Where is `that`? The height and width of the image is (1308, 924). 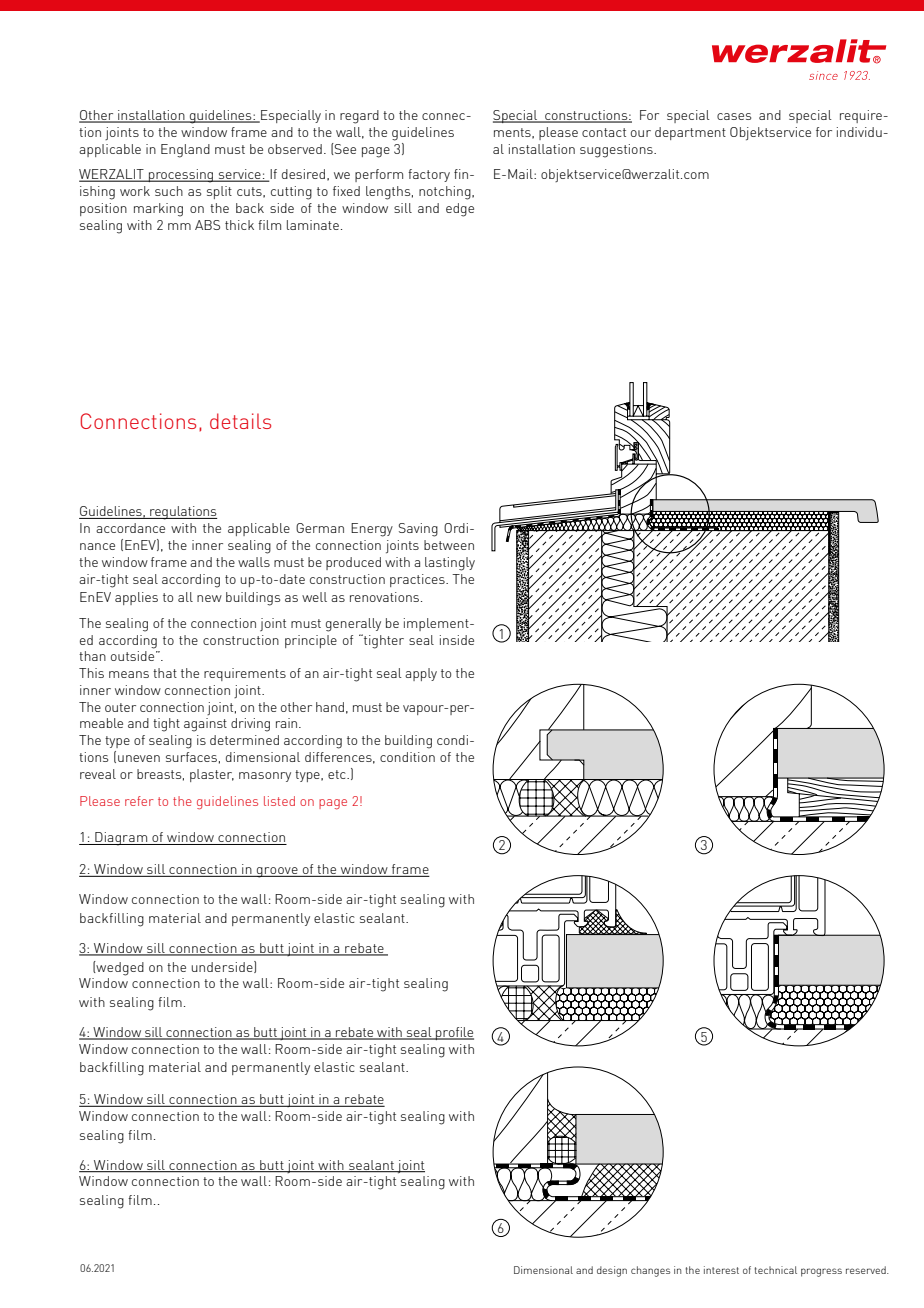 that is located at coordinates (165, 673).
